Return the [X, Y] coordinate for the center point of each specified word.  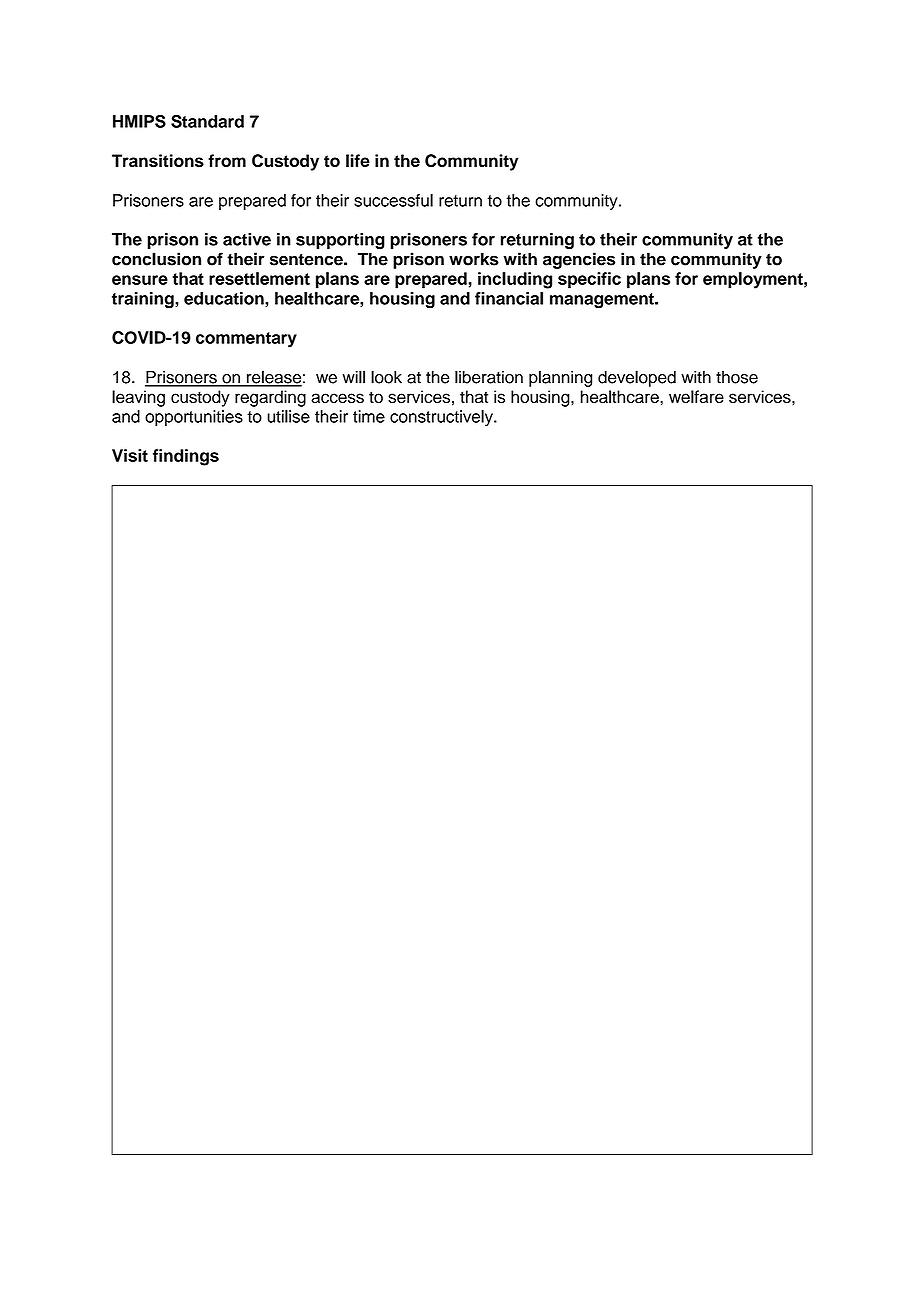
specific [589, 280]
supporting [340, 241]
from [227, 160]
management [603, 301]
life [358, 160]
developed [637, 378]
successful [393, 200]
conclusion [156, 259]
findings [186, 457]
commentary [246, 340]
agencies [579, 260]
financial [509, 298]
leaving [138, 398]
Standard [207, 121]
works [474, 259]
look [386, 377]
